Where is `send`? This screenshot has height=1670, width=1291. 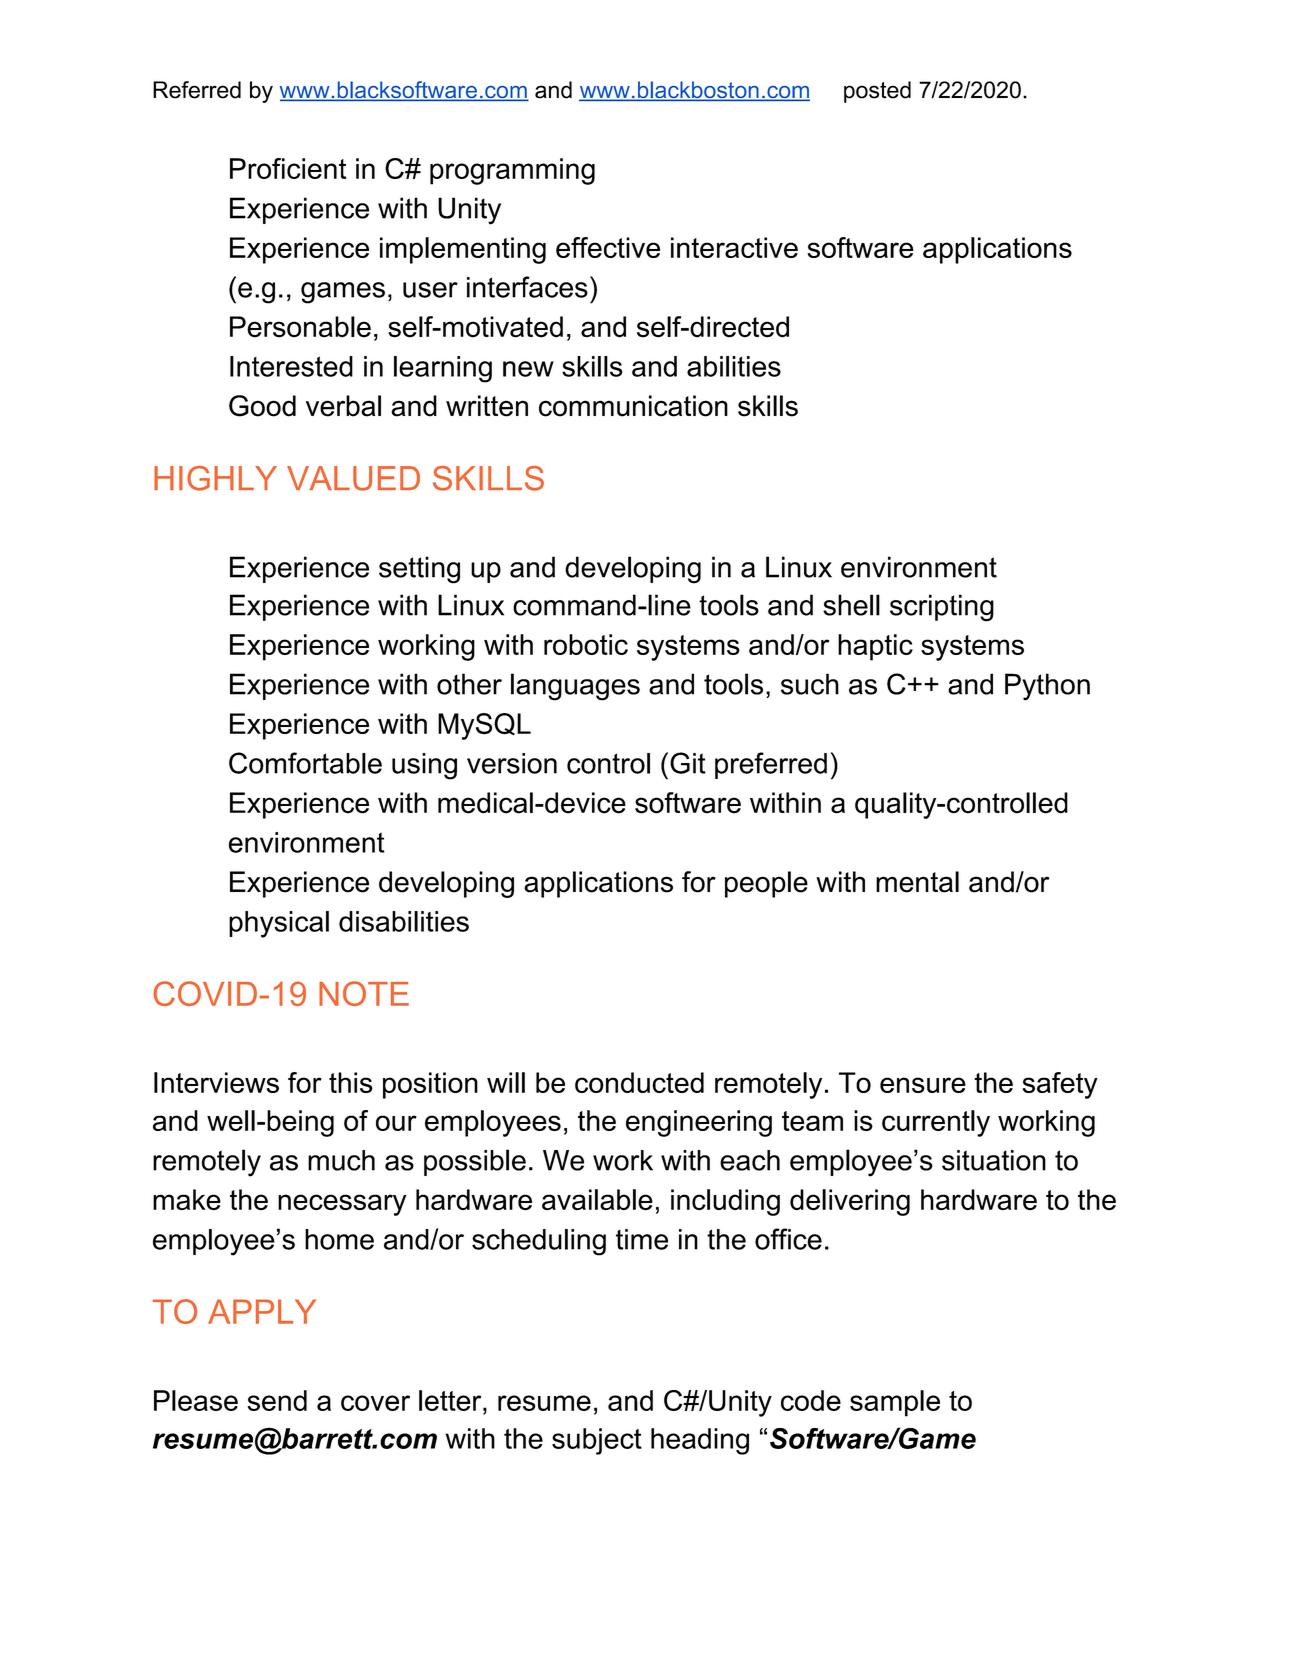
send is located at coordinates (277, 1400).
